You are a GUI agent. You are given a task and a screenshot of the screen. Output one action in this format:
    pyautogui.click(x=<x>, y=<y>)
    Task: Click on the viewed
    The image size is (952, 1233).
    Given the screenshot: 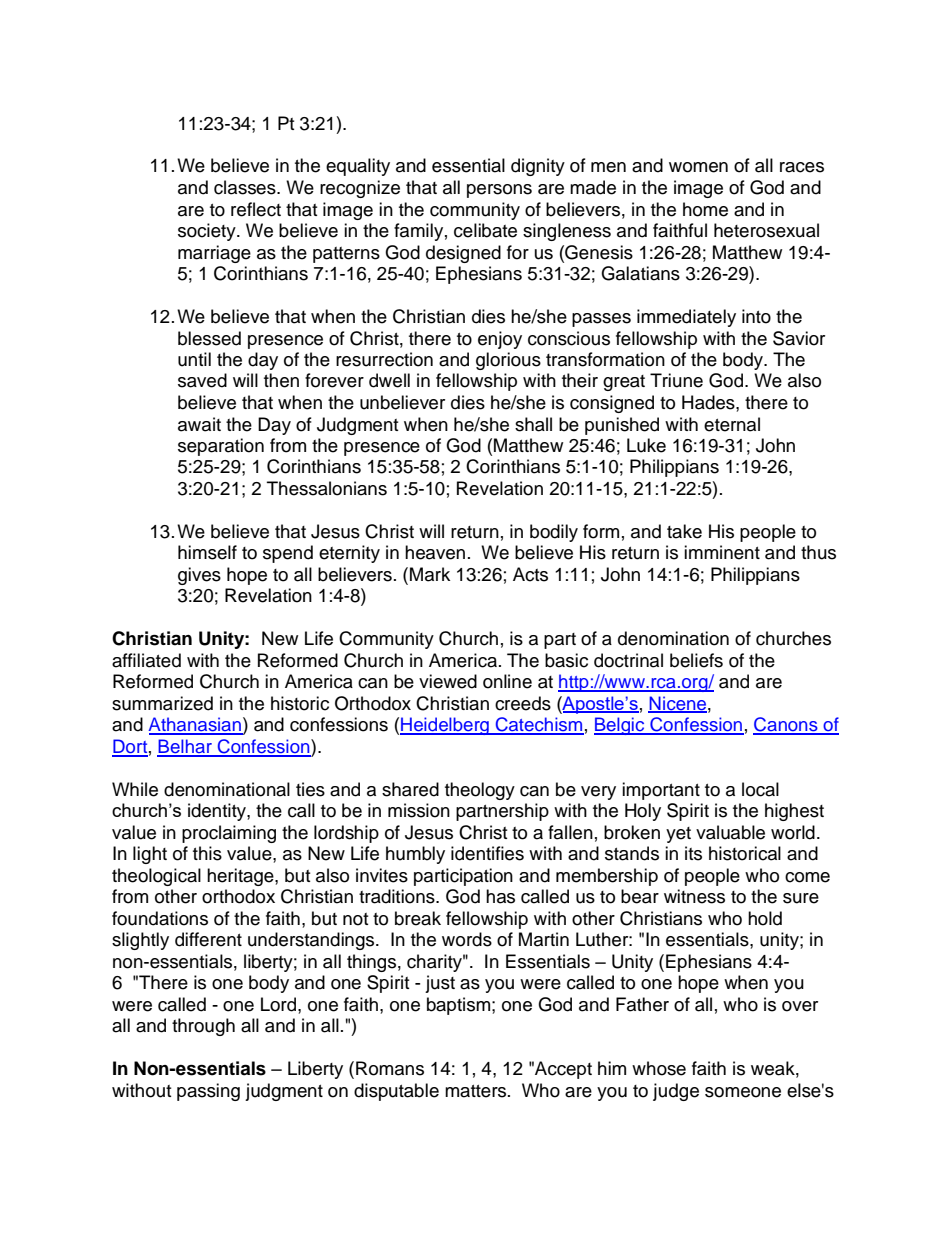 What is the action you would take?
    pyautogui.click(x=448, y=681)
